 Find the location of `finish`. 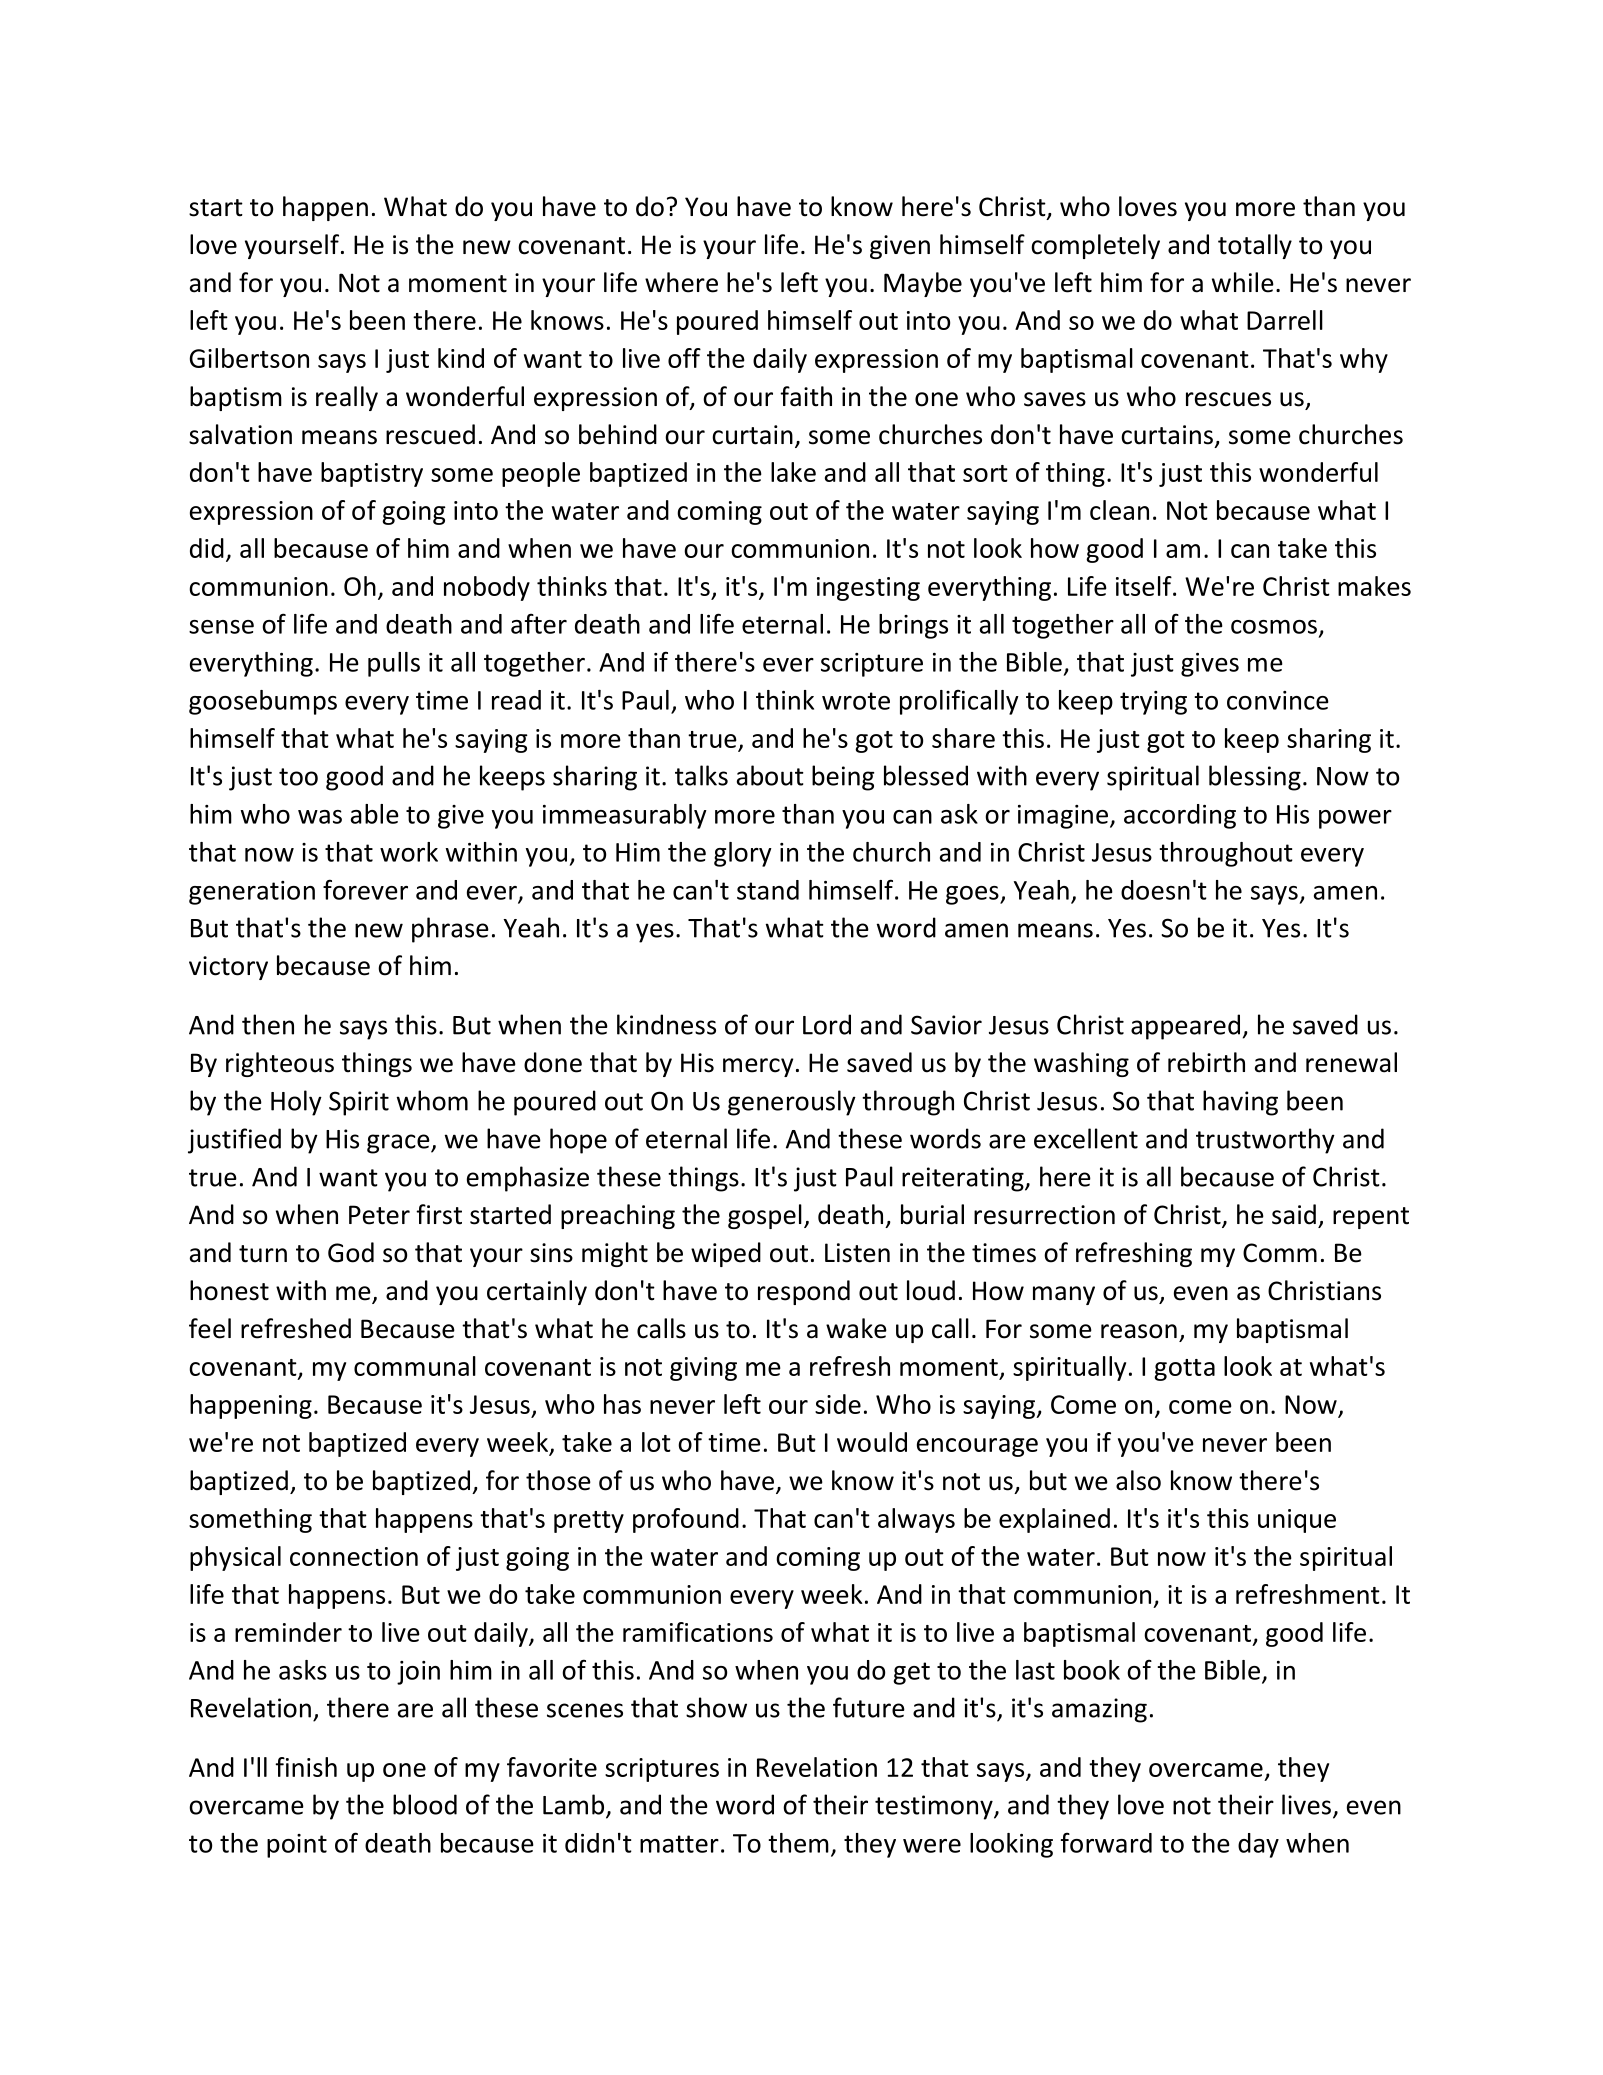

finish is located at coordinates (306, 1767).
